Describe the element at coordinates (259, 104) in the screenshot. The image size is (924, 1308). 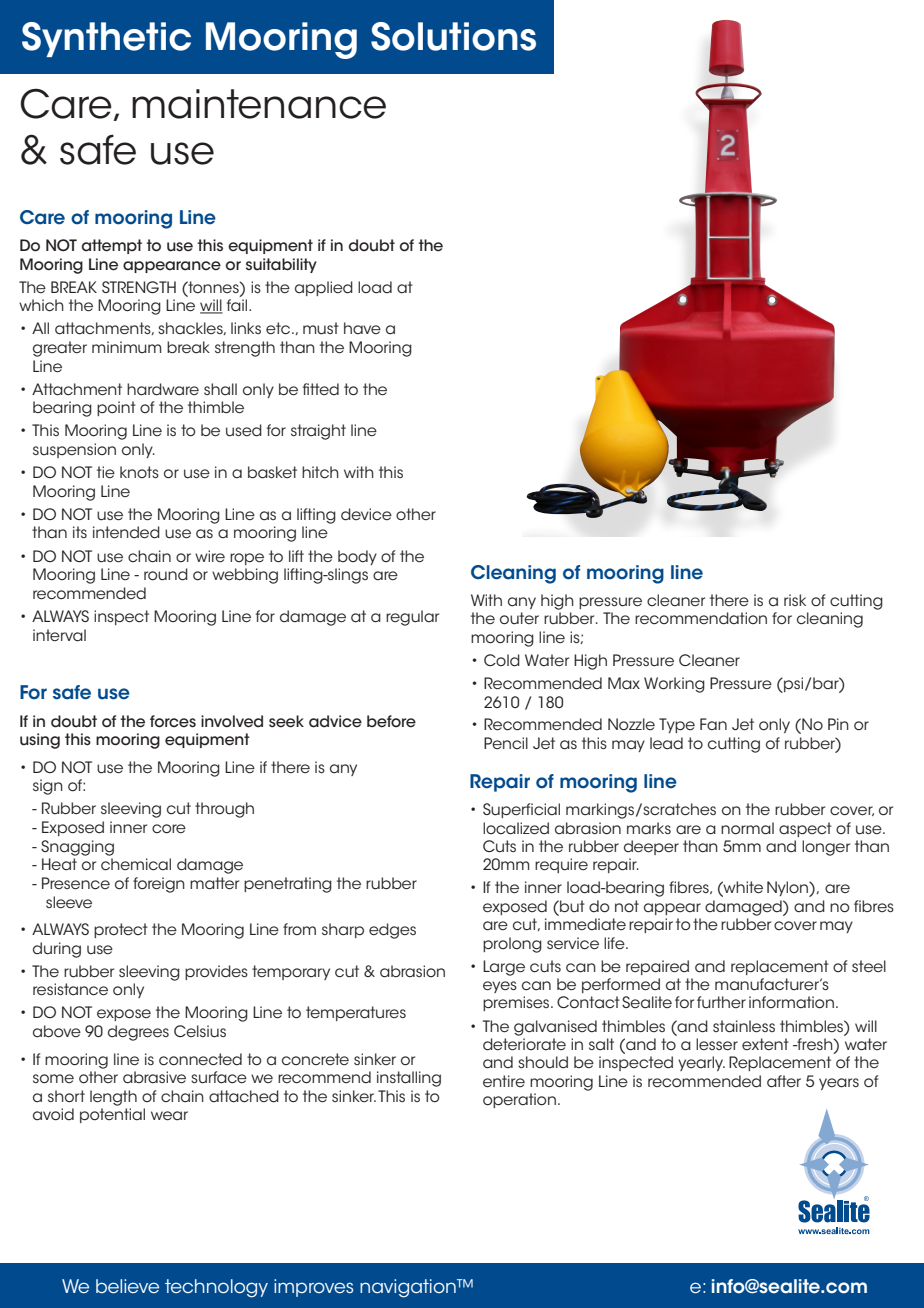
I see `maintenance` at that location.
